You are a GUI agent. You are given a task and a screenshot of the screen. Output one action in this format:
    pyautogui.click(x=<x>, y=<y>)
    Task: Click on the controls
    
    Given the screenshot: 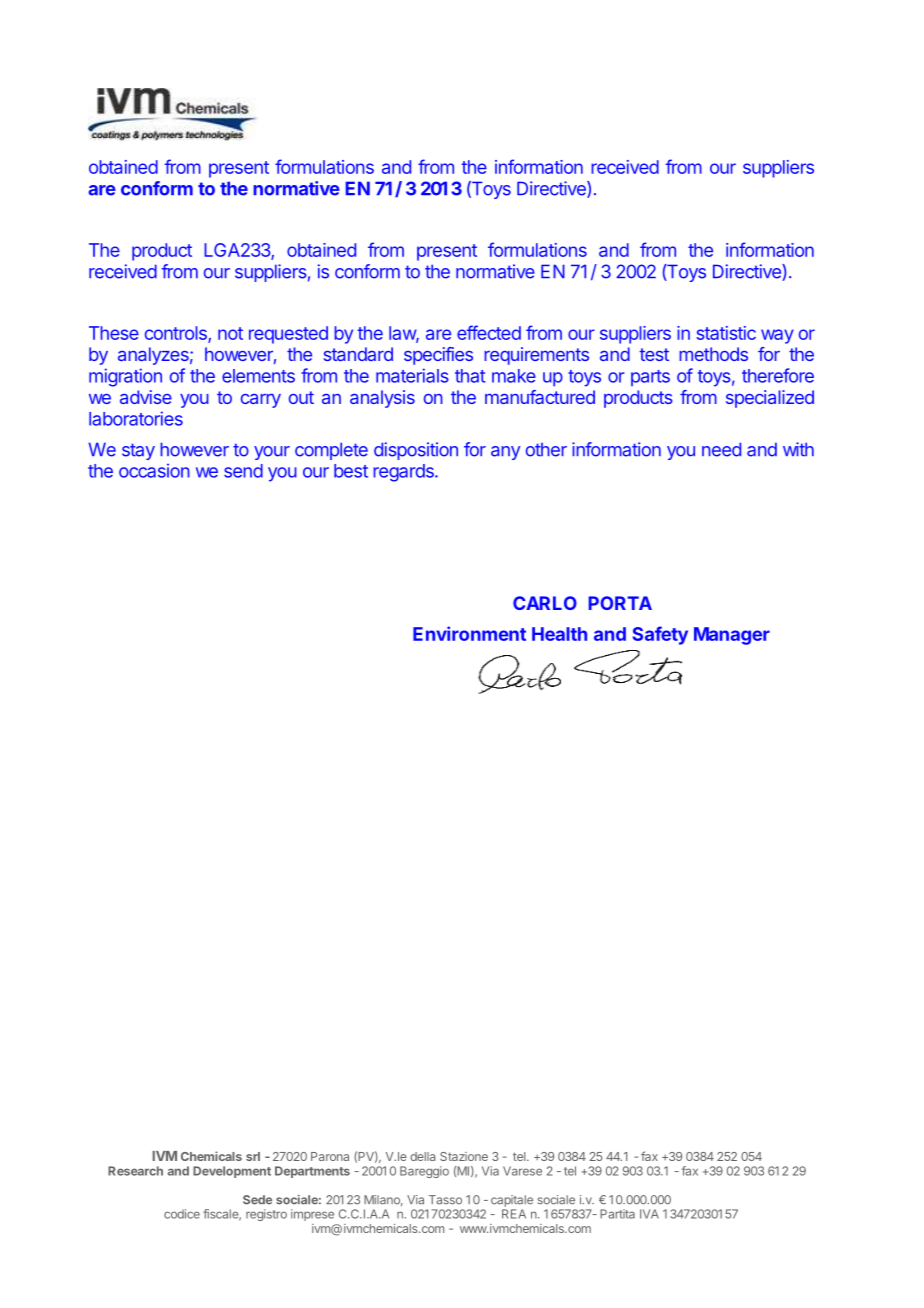 What is the action you would take?
    pyautogui.click(x=177, y=334)
